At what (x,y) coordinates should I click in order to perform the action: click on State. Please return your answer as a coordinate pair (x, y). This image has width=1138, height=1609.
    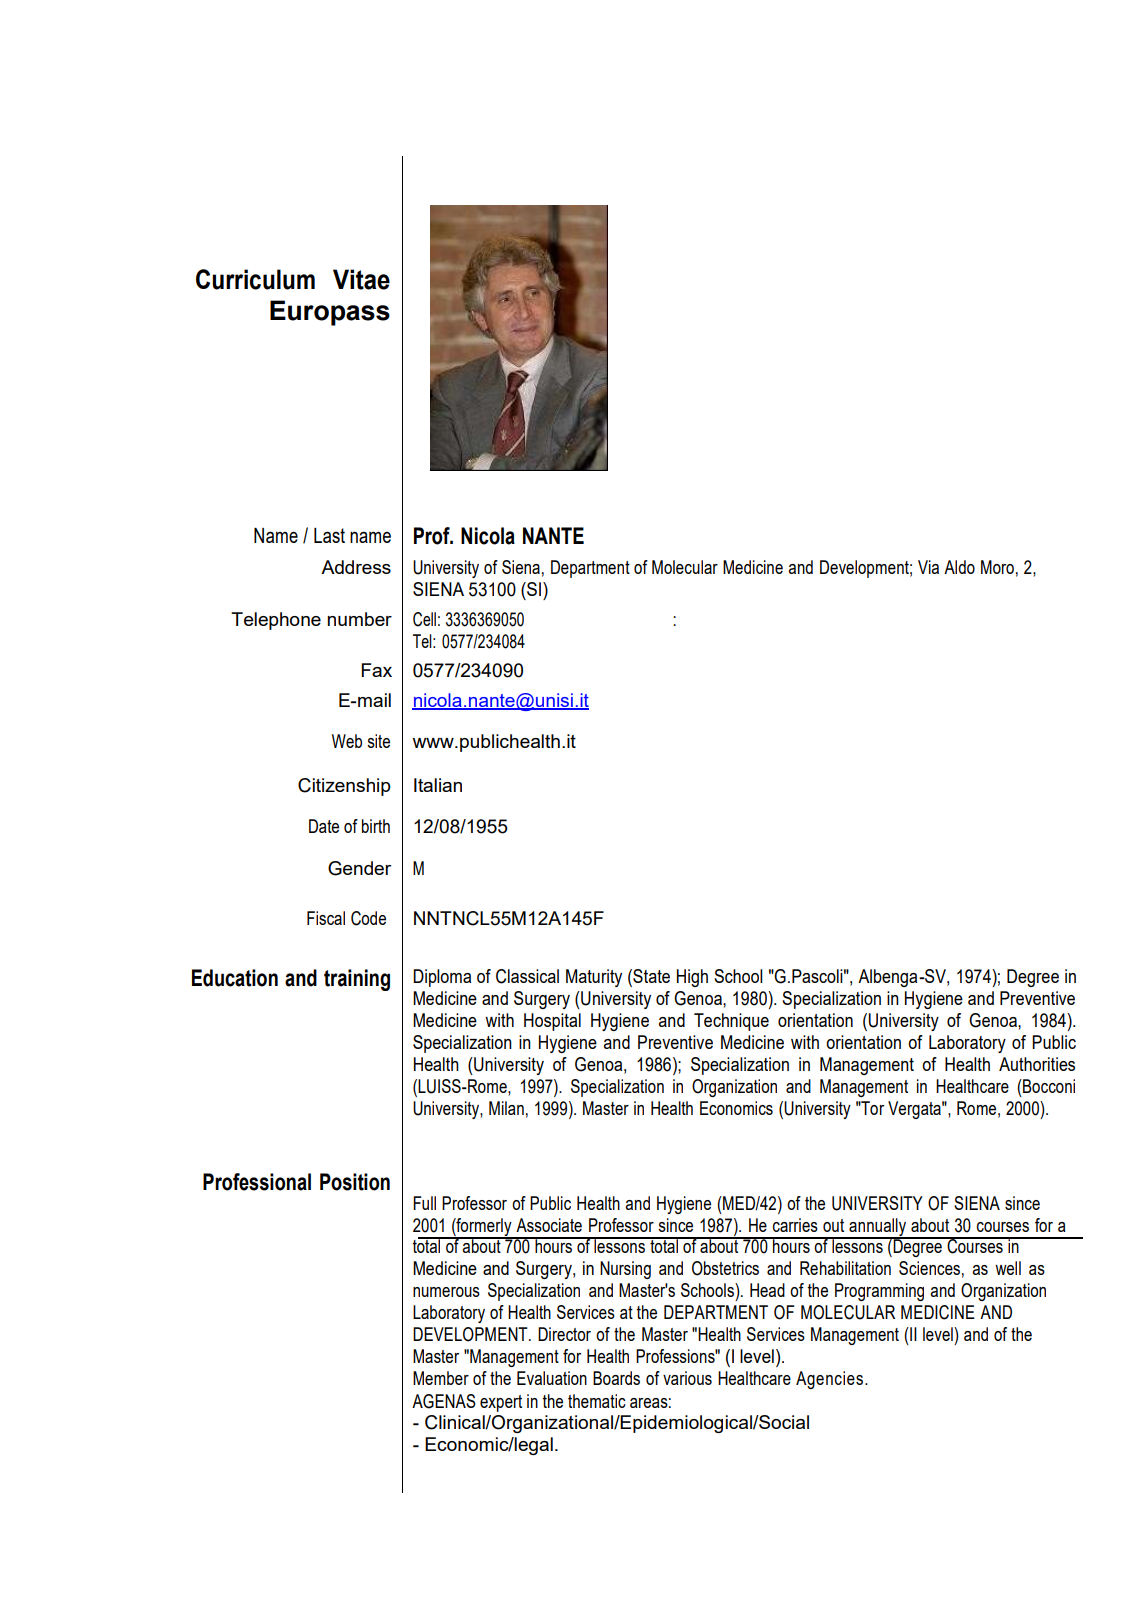
    Looking at the image, I should click on (650, 976).
